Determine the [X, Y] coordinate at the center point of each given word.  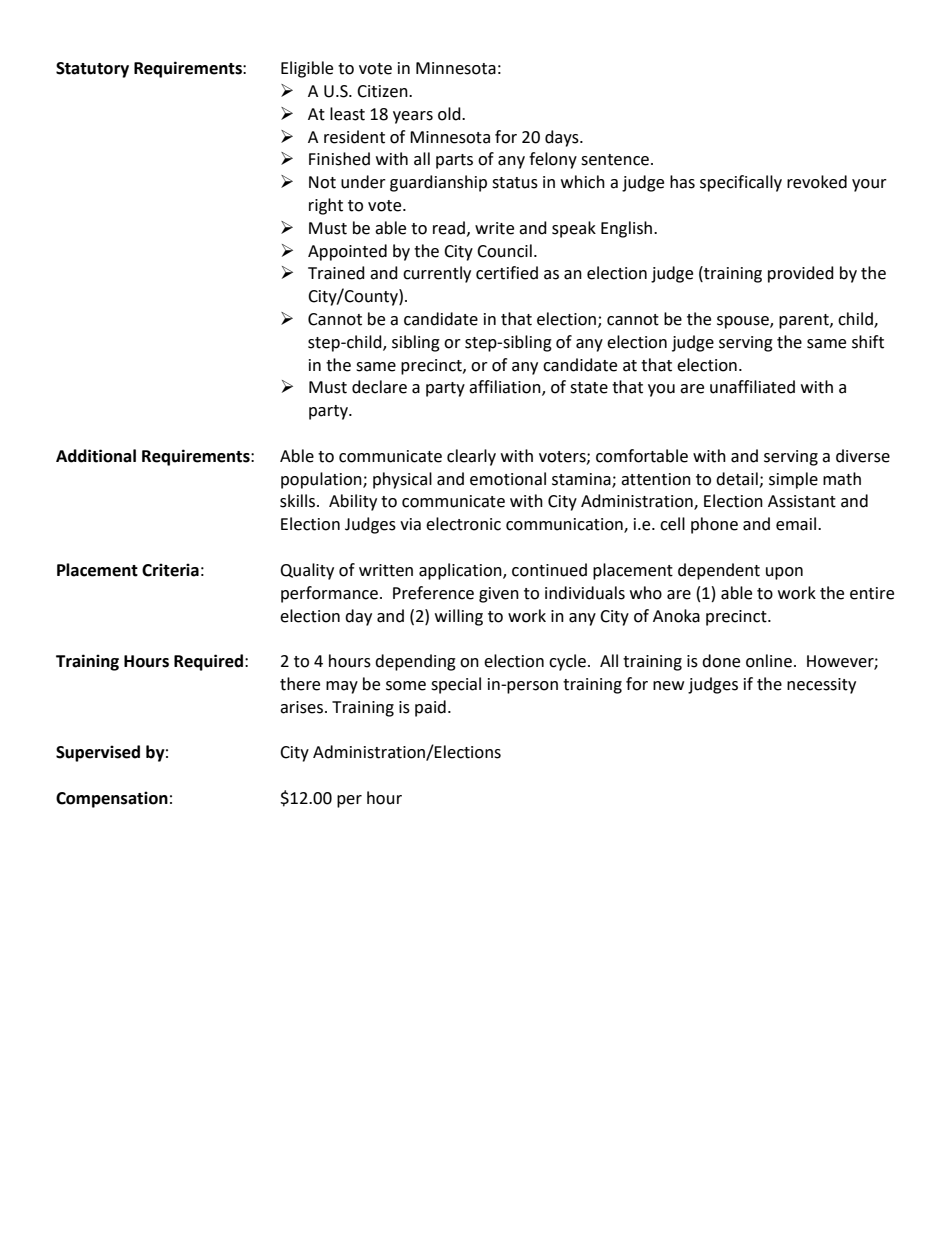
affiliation [506, 388]
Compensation [112, 799]
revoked [817, 182]
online [769, 661]
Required [210, 662]
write [494, 228]
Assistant [802, 501]
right [326, 206]
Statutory [92, 70]
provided [801, 274]
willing [459, 617]
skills [299, 501]
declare [379, 387]
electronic [463, 524]
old [450, 114]
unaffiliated [752, 387]
